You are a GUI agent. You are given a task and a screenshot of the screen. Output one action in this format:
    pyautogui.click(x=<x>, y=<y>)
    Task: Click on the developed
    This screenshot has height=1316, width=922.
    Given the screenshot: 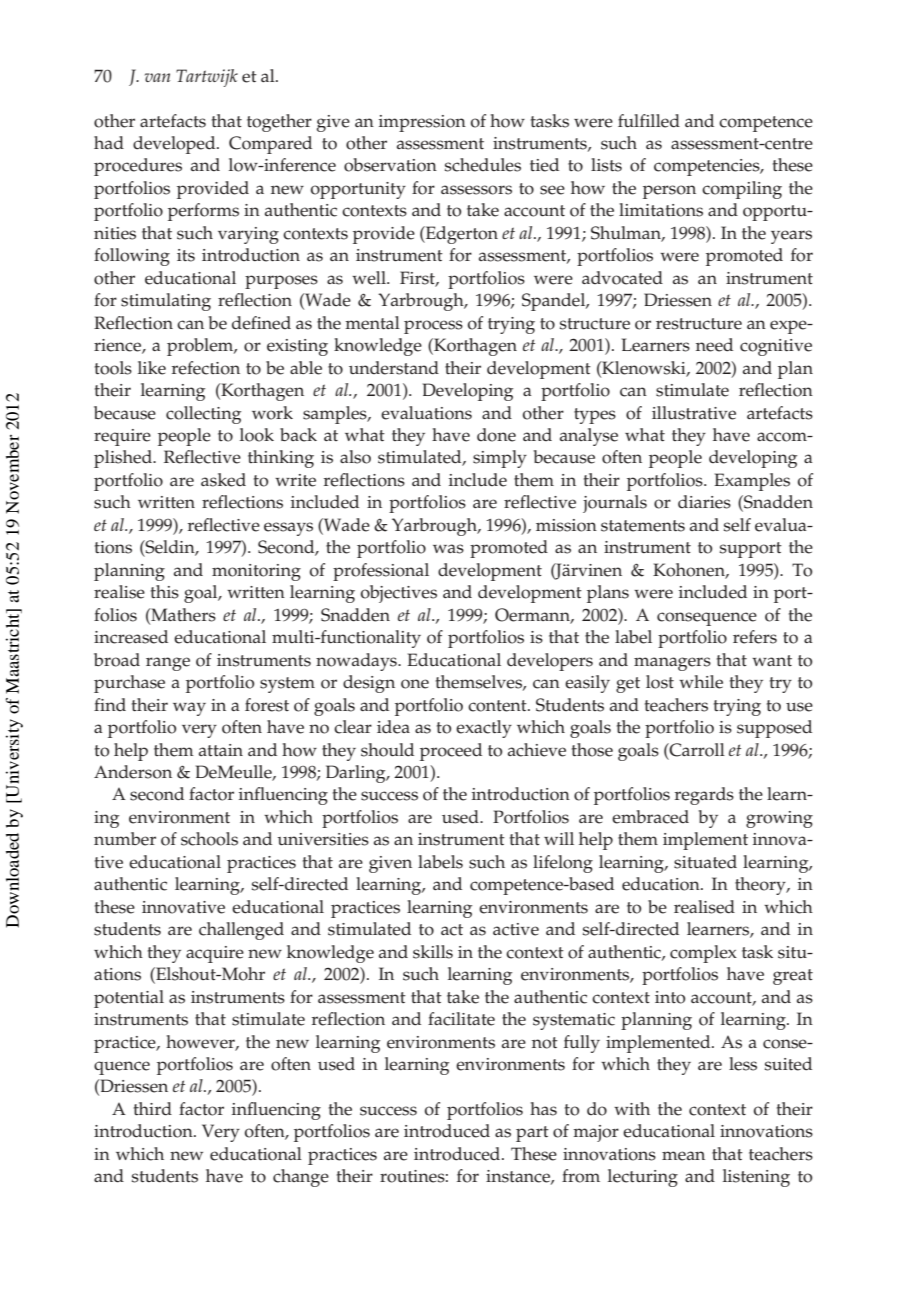 What is the action you would take?
    pyautogui.click(x=175, y=145)
